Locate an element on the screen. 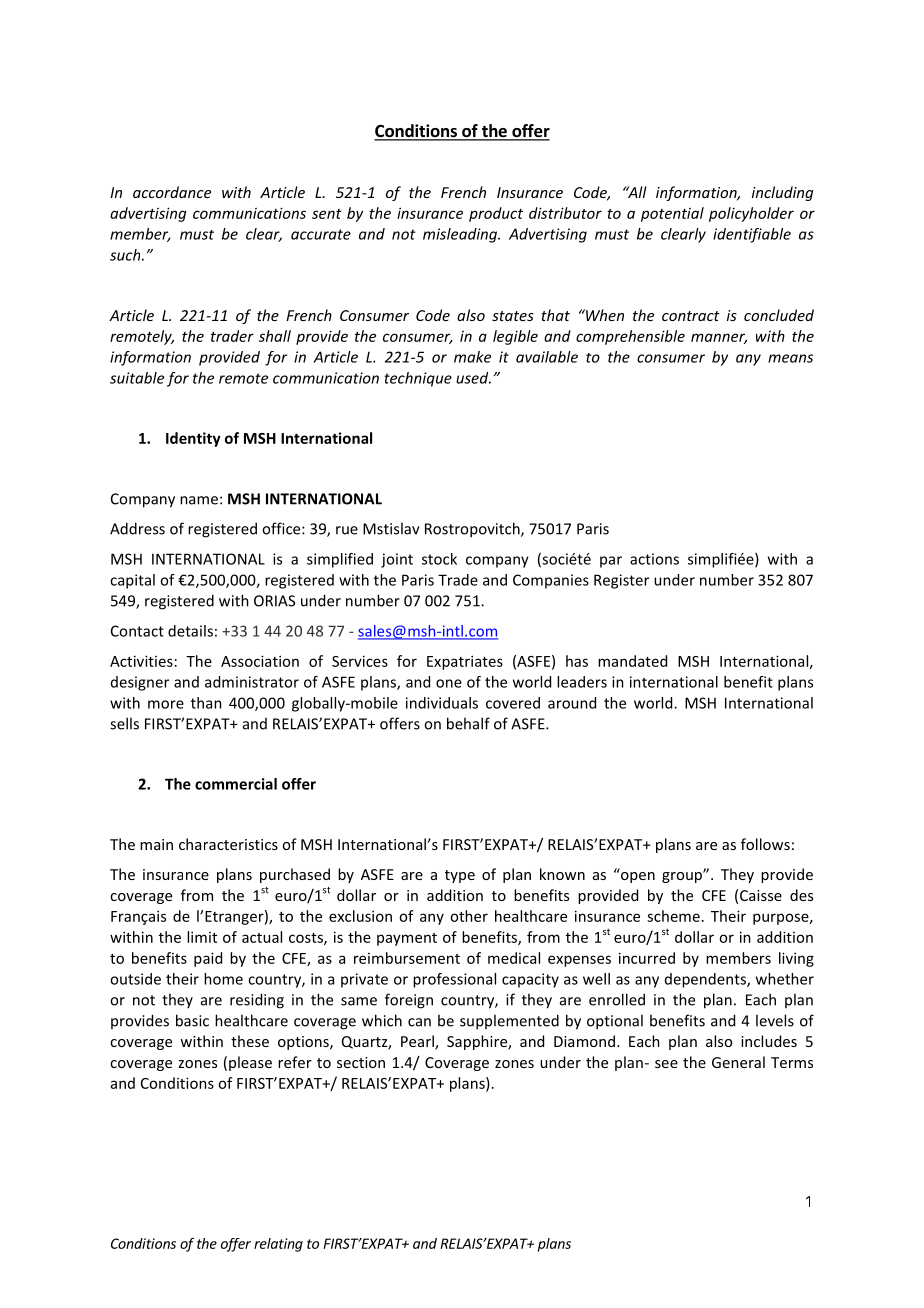  product is located at coordinates (496, 214).
